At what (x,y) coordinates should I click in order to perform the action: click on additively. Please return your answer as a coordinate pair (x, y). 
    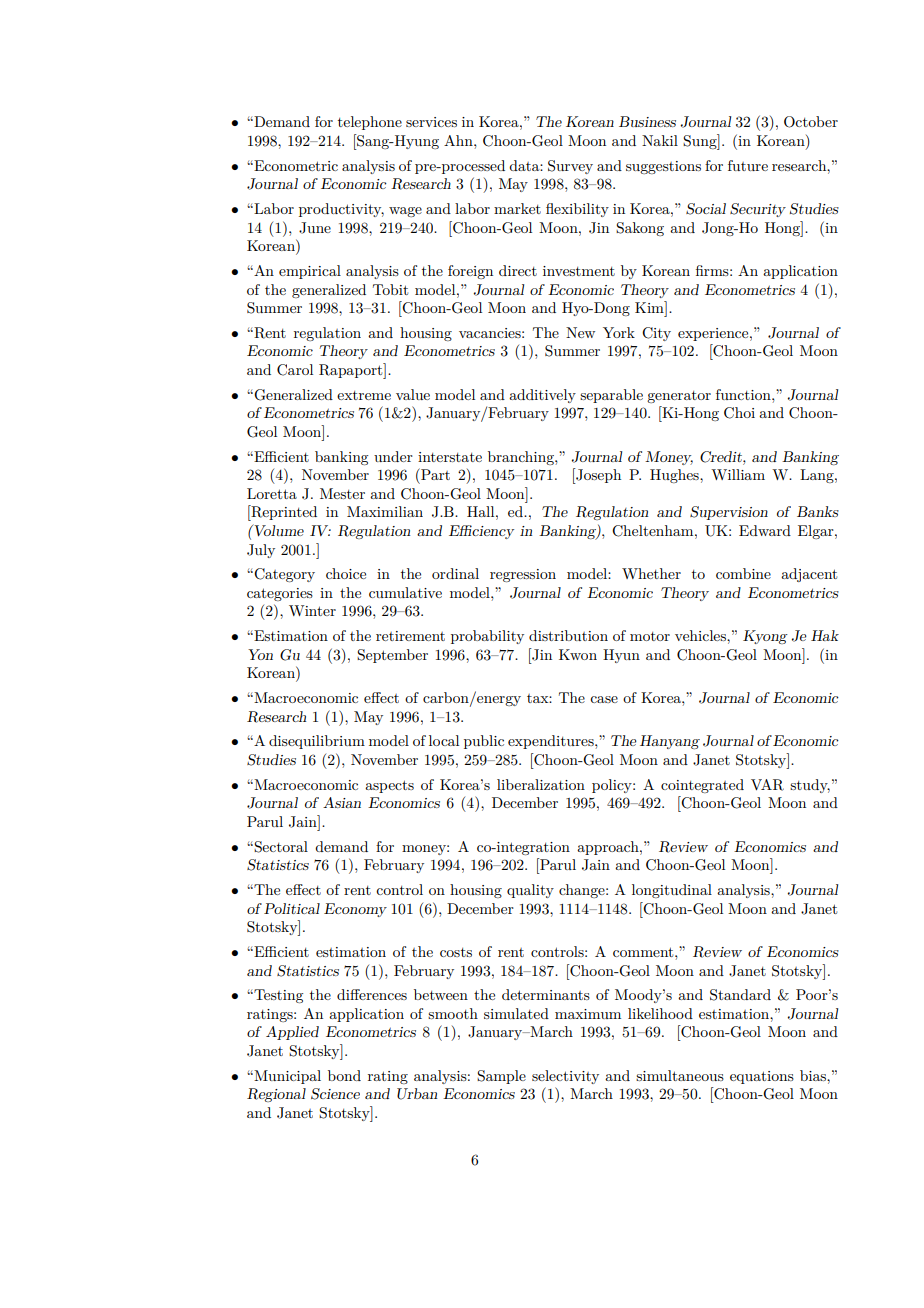
    Looking at the image, I should click on (542, 396).
